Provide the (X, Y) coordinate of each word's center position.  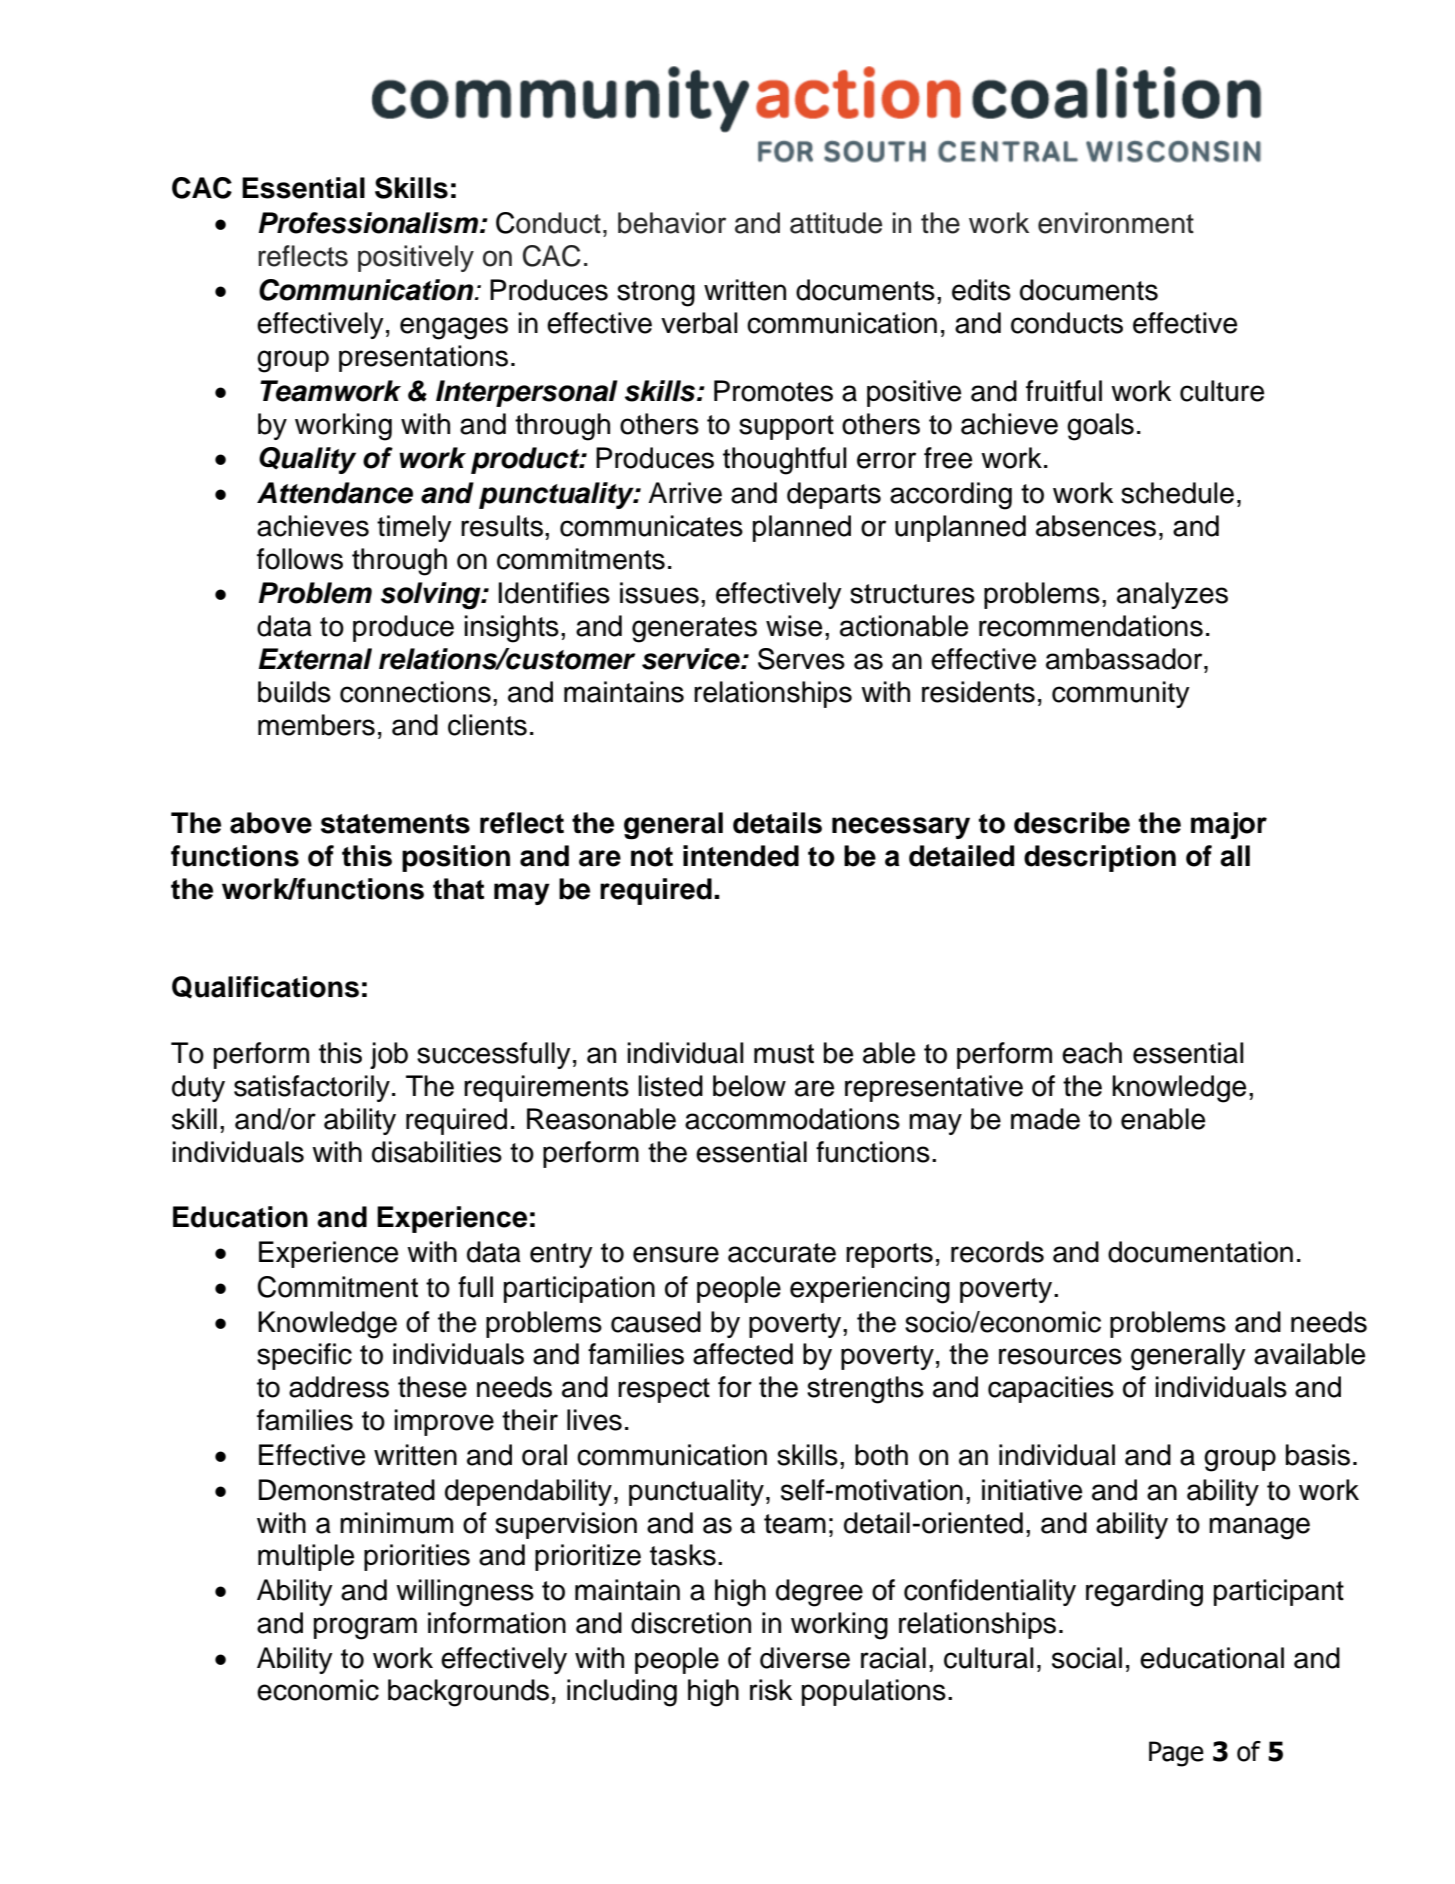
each (1092, 1053)
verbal (699, 323)
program (365, 1628)
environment (1116, 223)
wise (794, 626)
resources (1060, 1356)
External (315, 659)
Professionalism (368, 223)
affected (743, 1354)
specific (304, 1356)
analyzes (1172, 595)
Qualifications (265, 987)
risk (771, 1690)
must (784, 1054)
